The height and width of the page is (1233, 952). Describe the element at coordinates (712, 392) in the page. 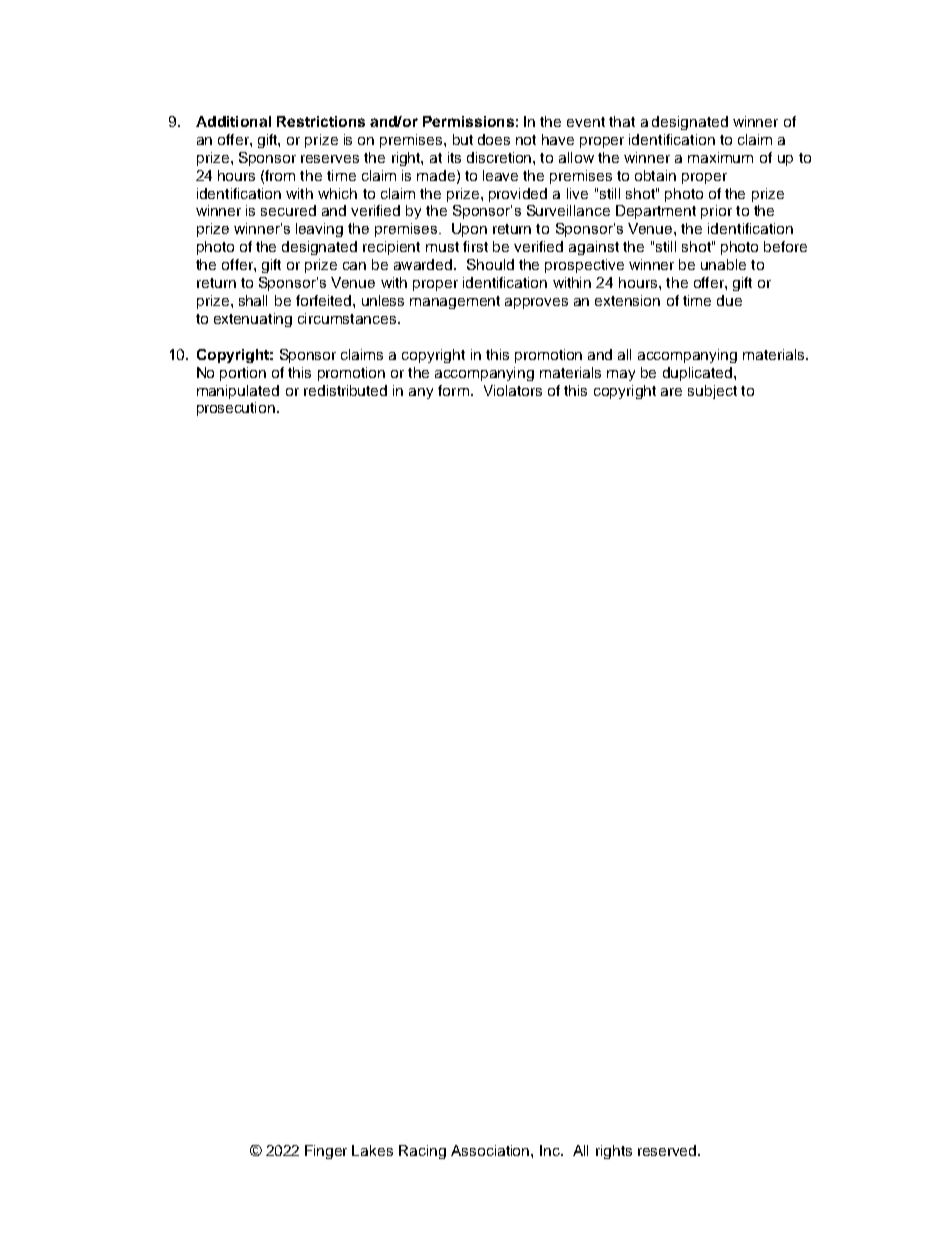

I see `subject` at that location.
